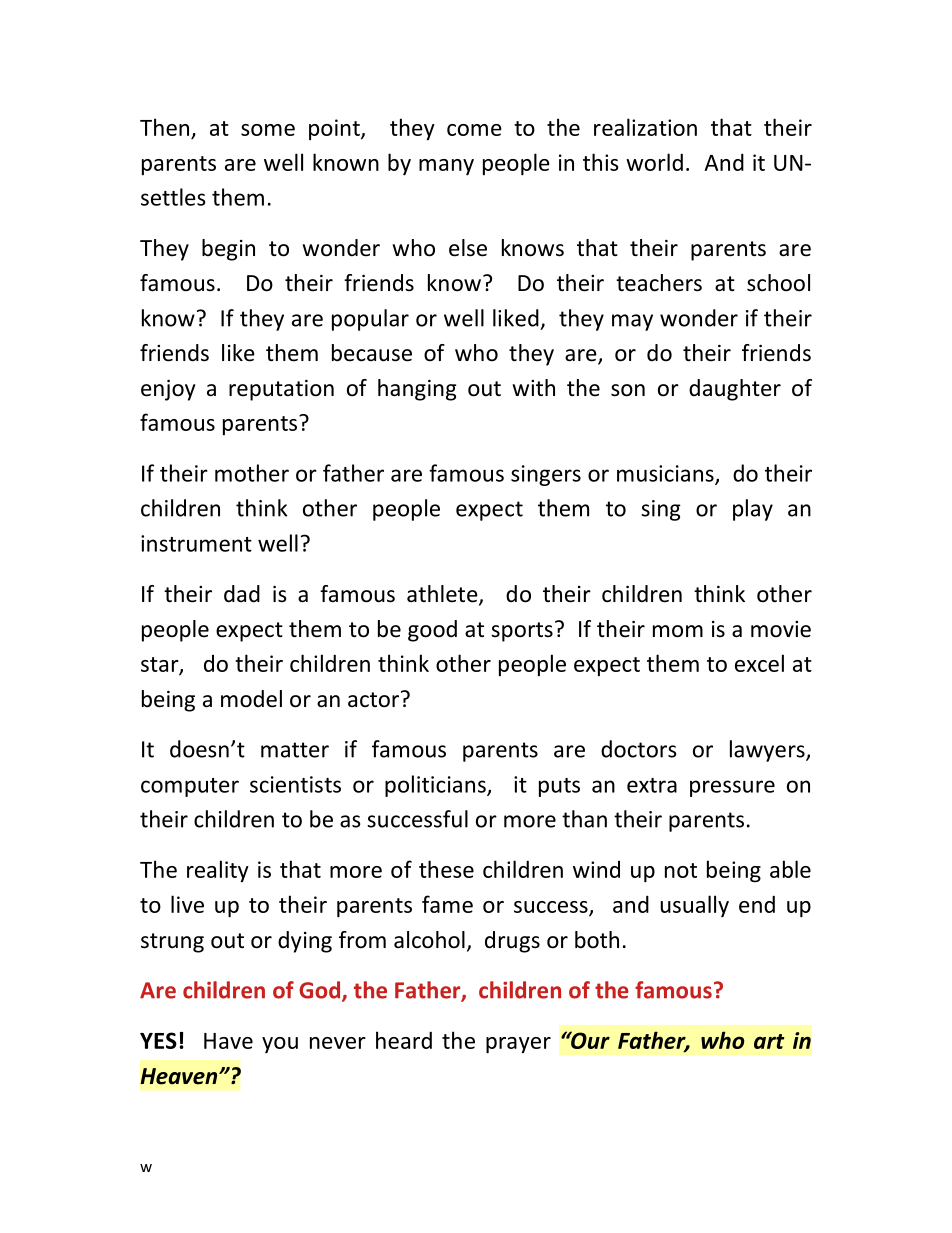 Image resolution: width=952 pixels, height=1233 pixels. Describe the element at coordinates (417, 390) in the image. I see `hanging` at that location.
